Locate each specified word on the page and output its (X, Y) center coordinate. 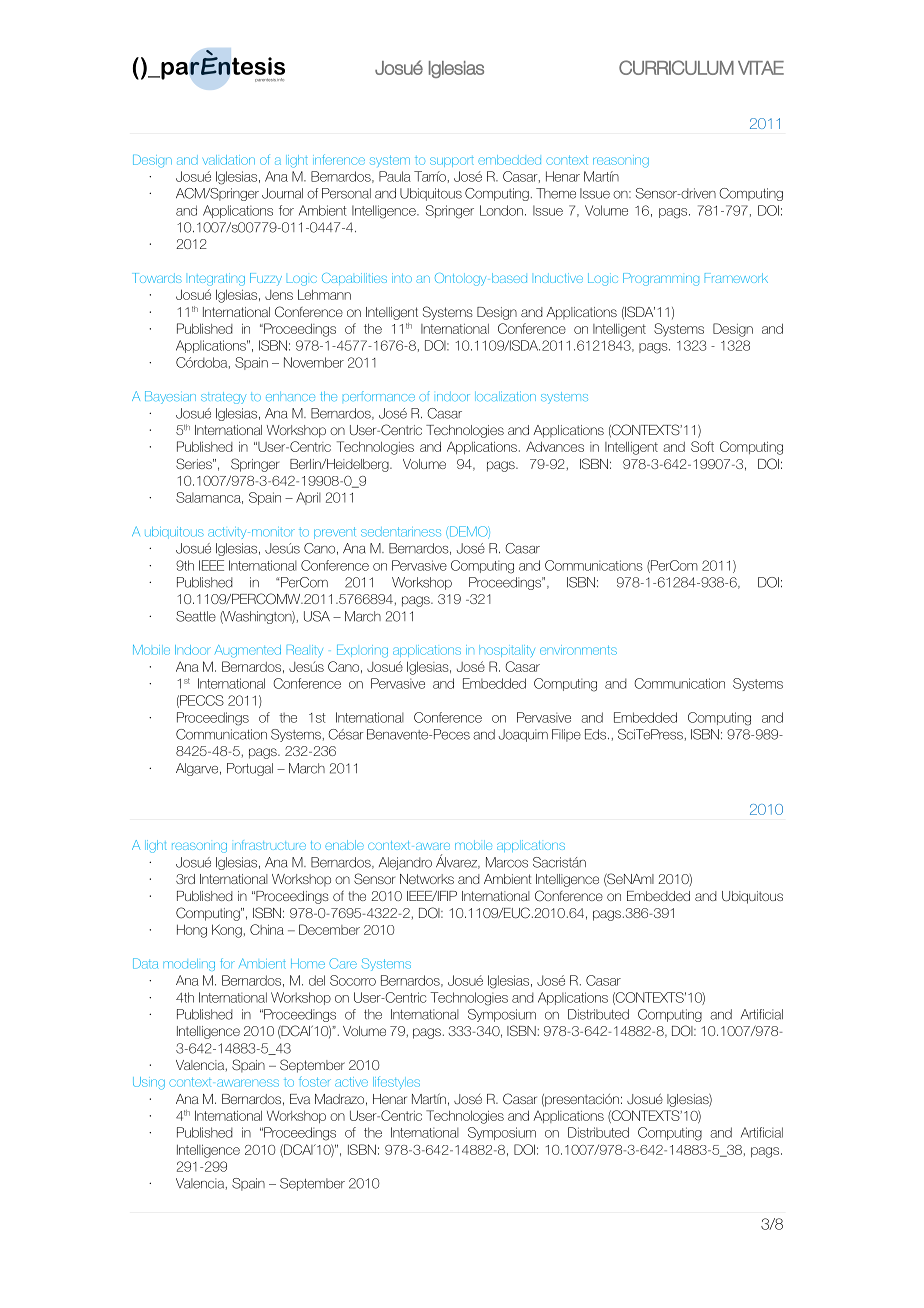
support (452, 162)
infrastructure (270, 845)
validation (229, 160)
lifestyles (396, 1083)
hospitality (507, 651)
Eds (595, 734)
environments (578, 650)
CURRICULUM (676, 67)
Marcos (507, 862)
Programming (661, 279)
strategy (223, 398)
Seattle (196, 616)
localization (505, 396)
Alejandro (405, 863)
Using (149, 1083)
